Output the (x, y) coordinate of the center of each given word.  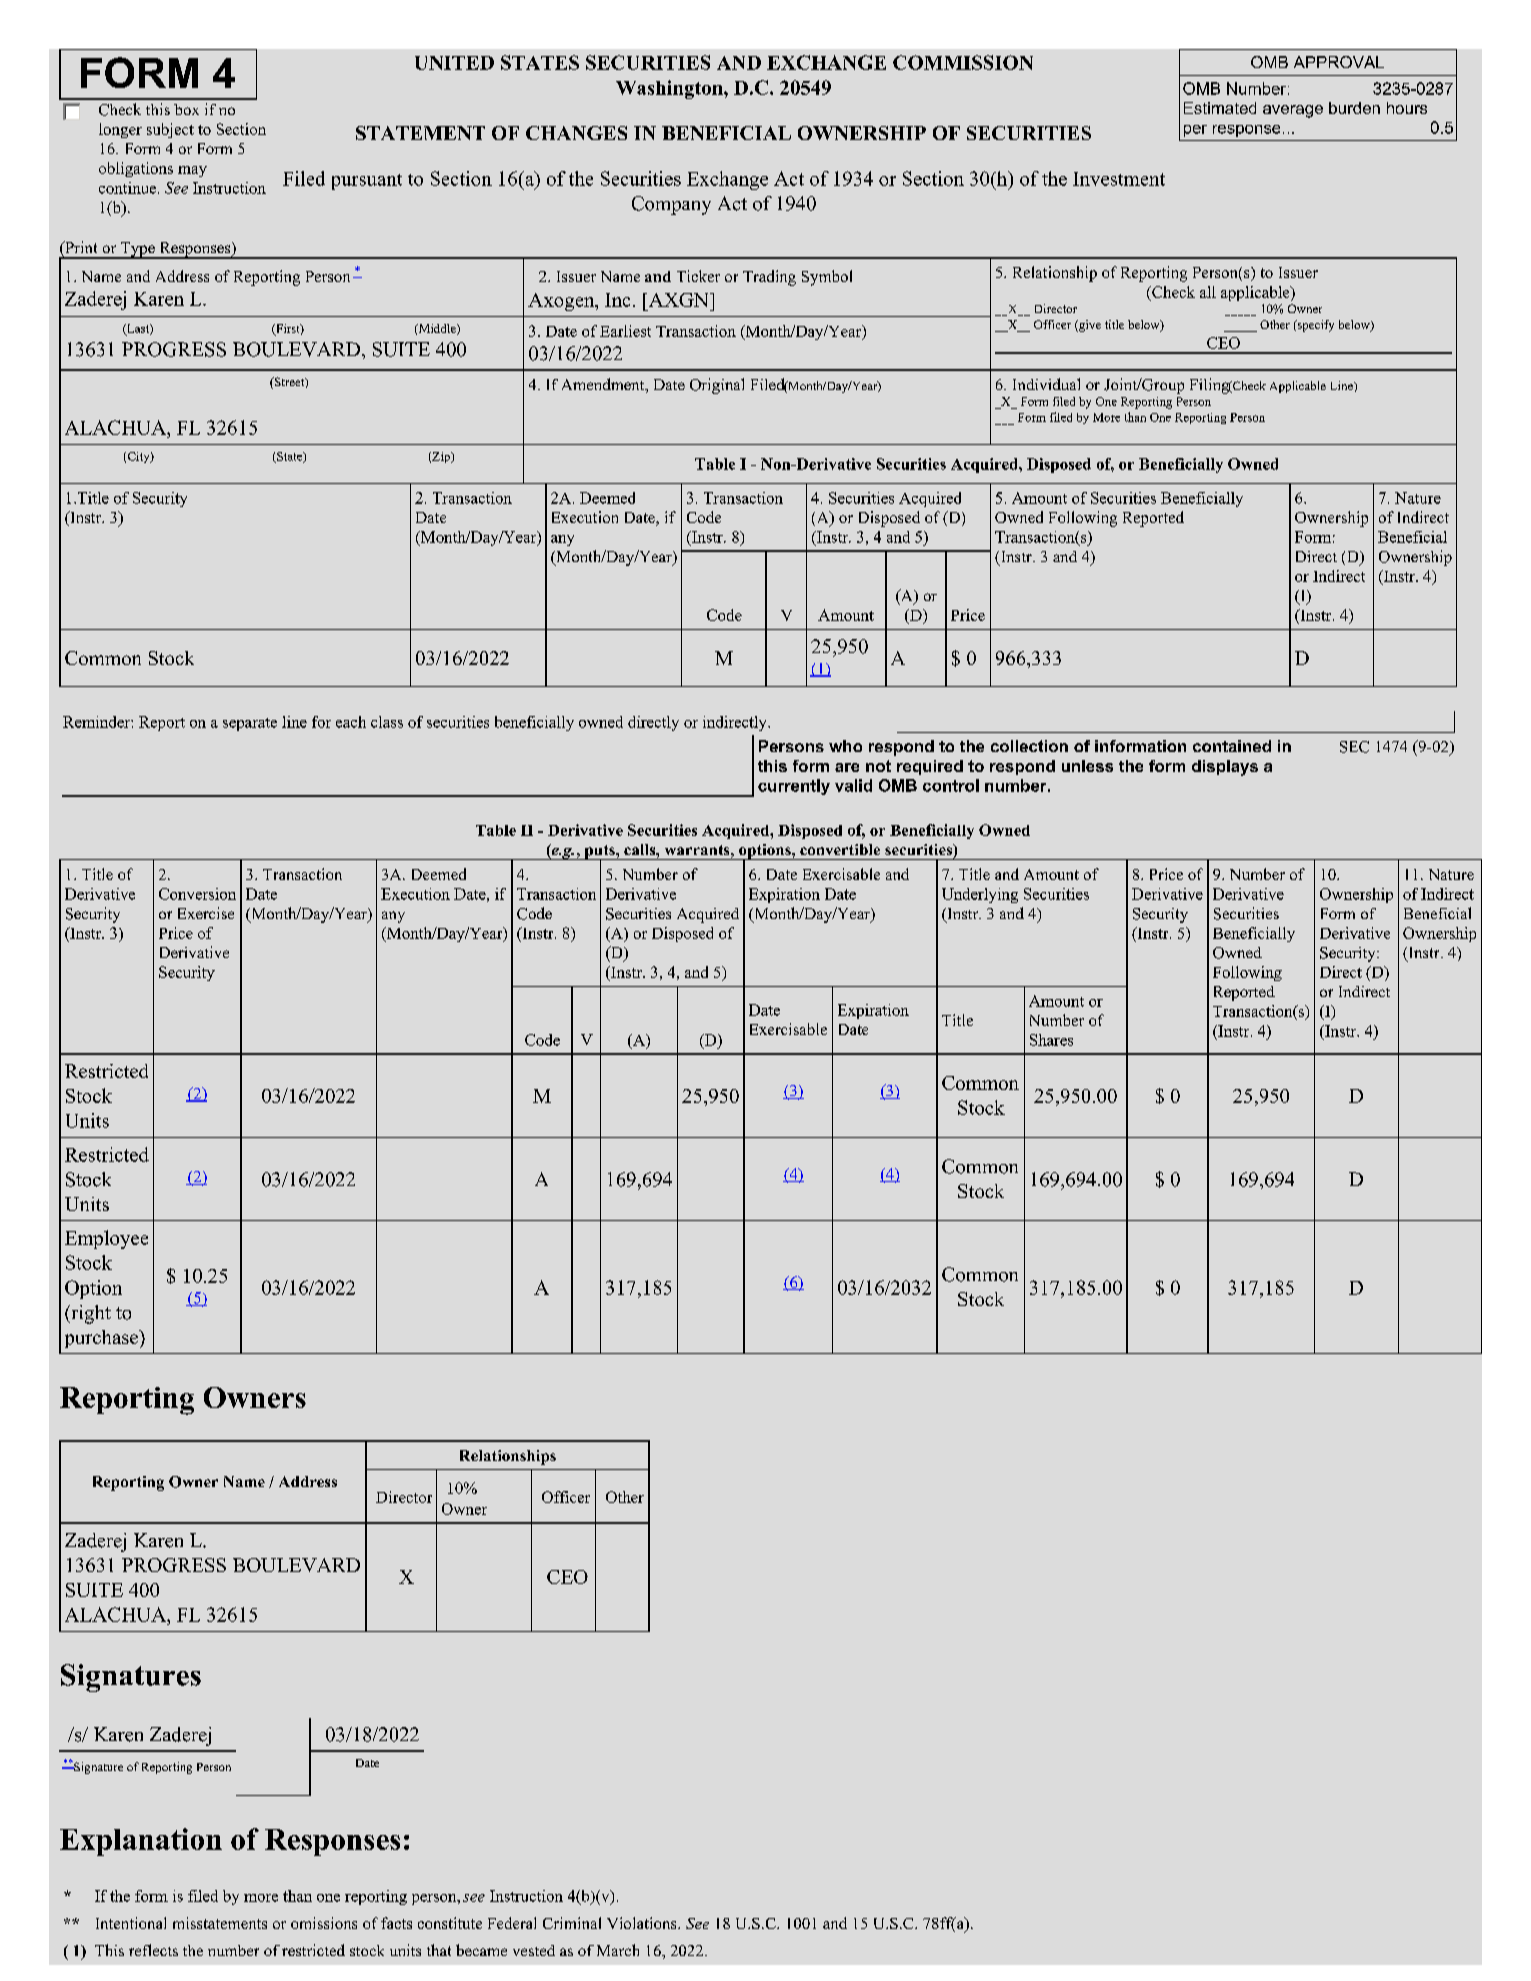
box (186, 109)
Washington (670, 89)
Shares (1051, 1040)
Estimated (1220, 108)
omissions (324, 1923)
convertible (840, 849)
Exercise (206, 913)
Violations (643, 1923)
